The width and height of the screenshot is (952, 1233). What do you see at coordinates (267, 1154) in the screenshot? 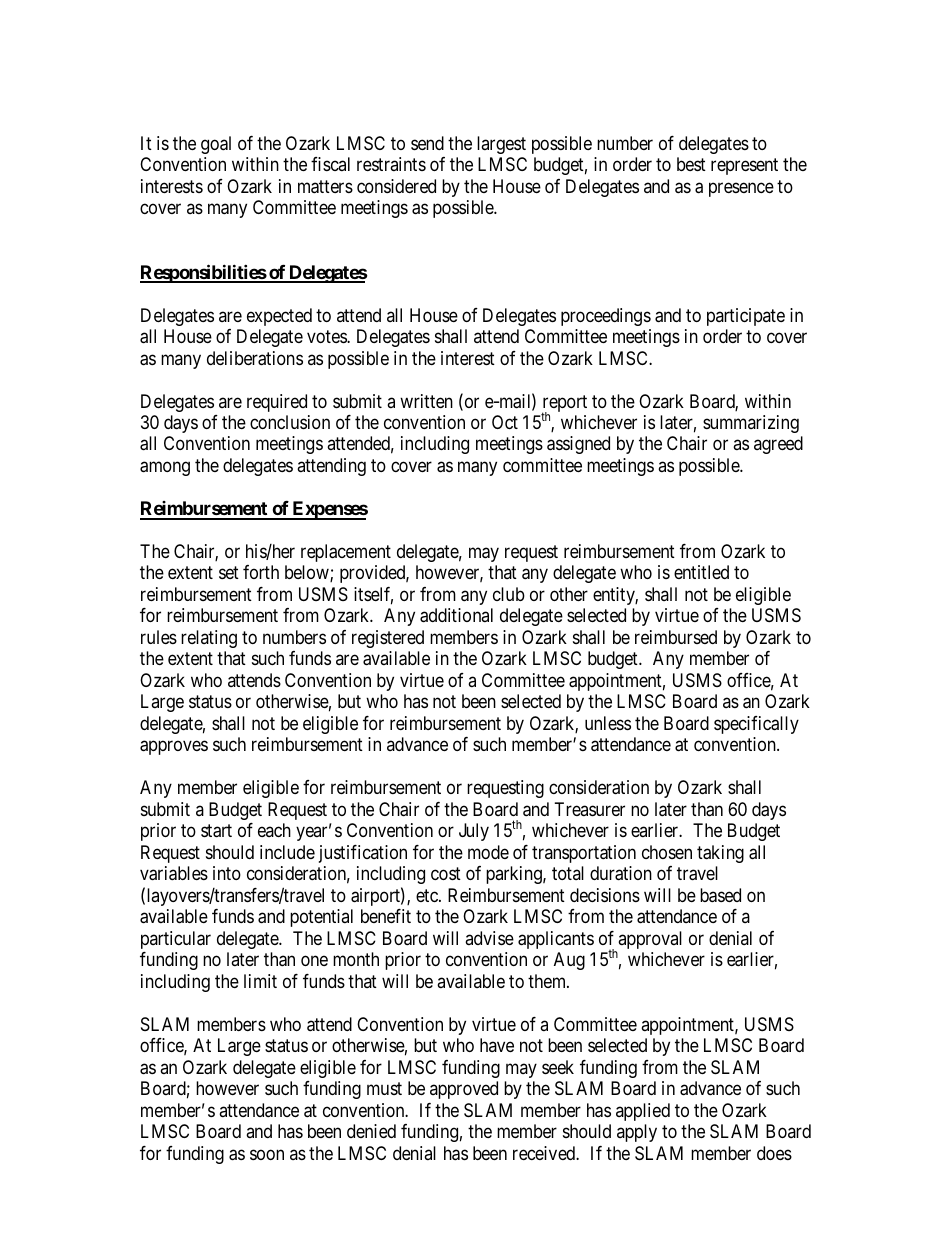
I see `soon` at bounding box center [267, 1154].
